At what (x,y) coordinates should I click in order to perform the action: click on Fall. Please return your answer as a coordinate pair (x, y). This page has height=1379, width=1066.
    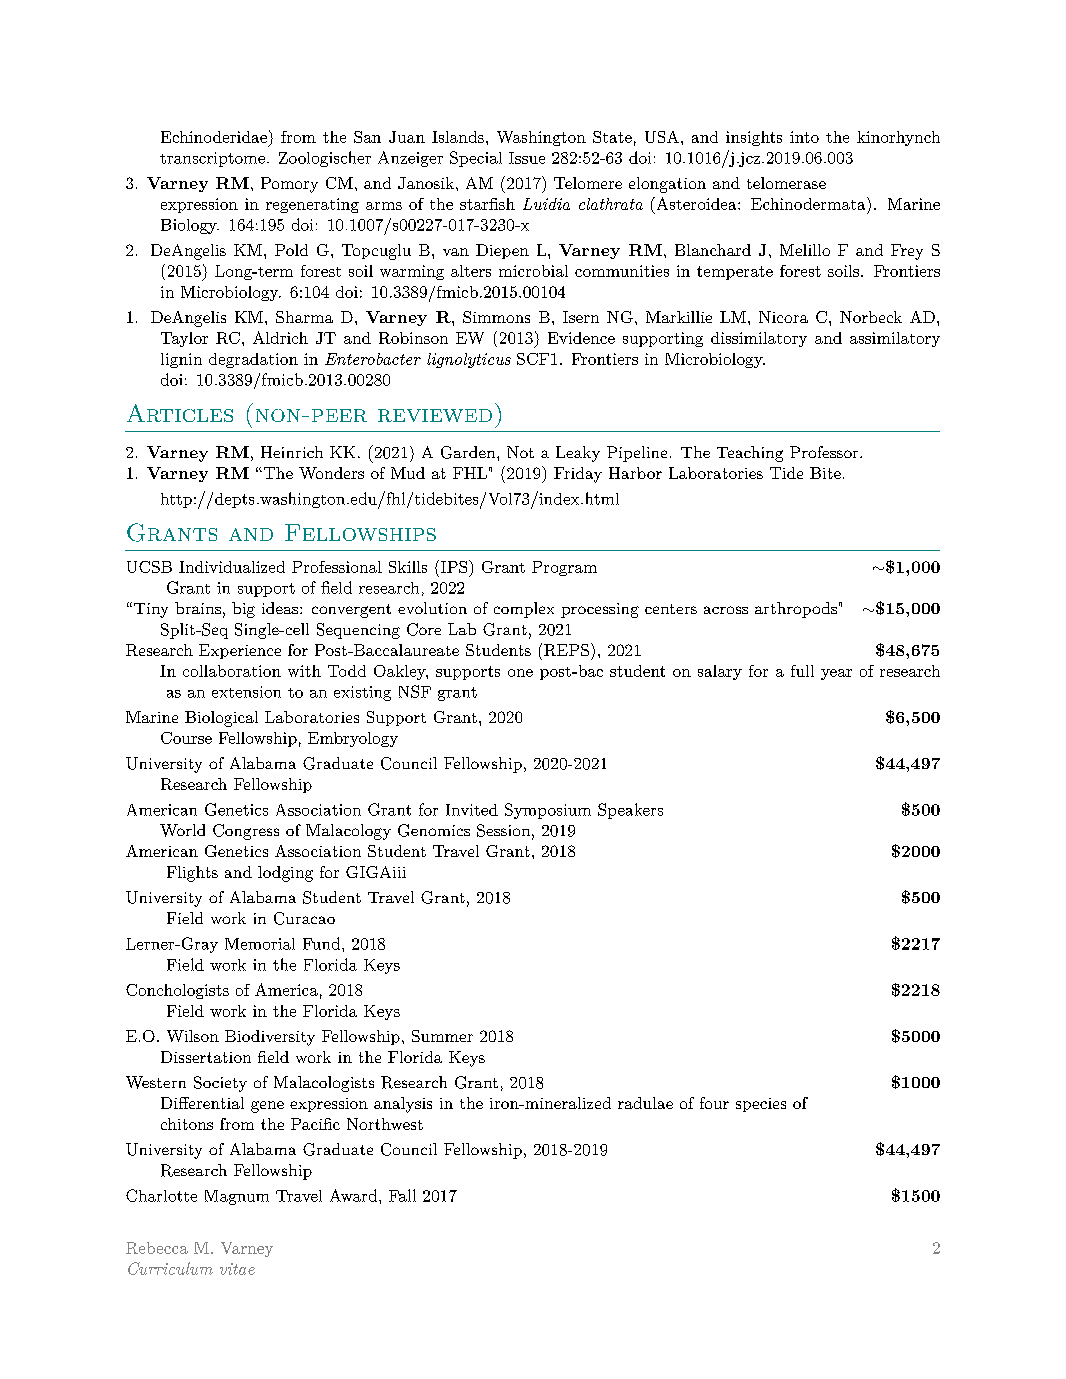
    Looking at the image, I should click on (402, 1195).
